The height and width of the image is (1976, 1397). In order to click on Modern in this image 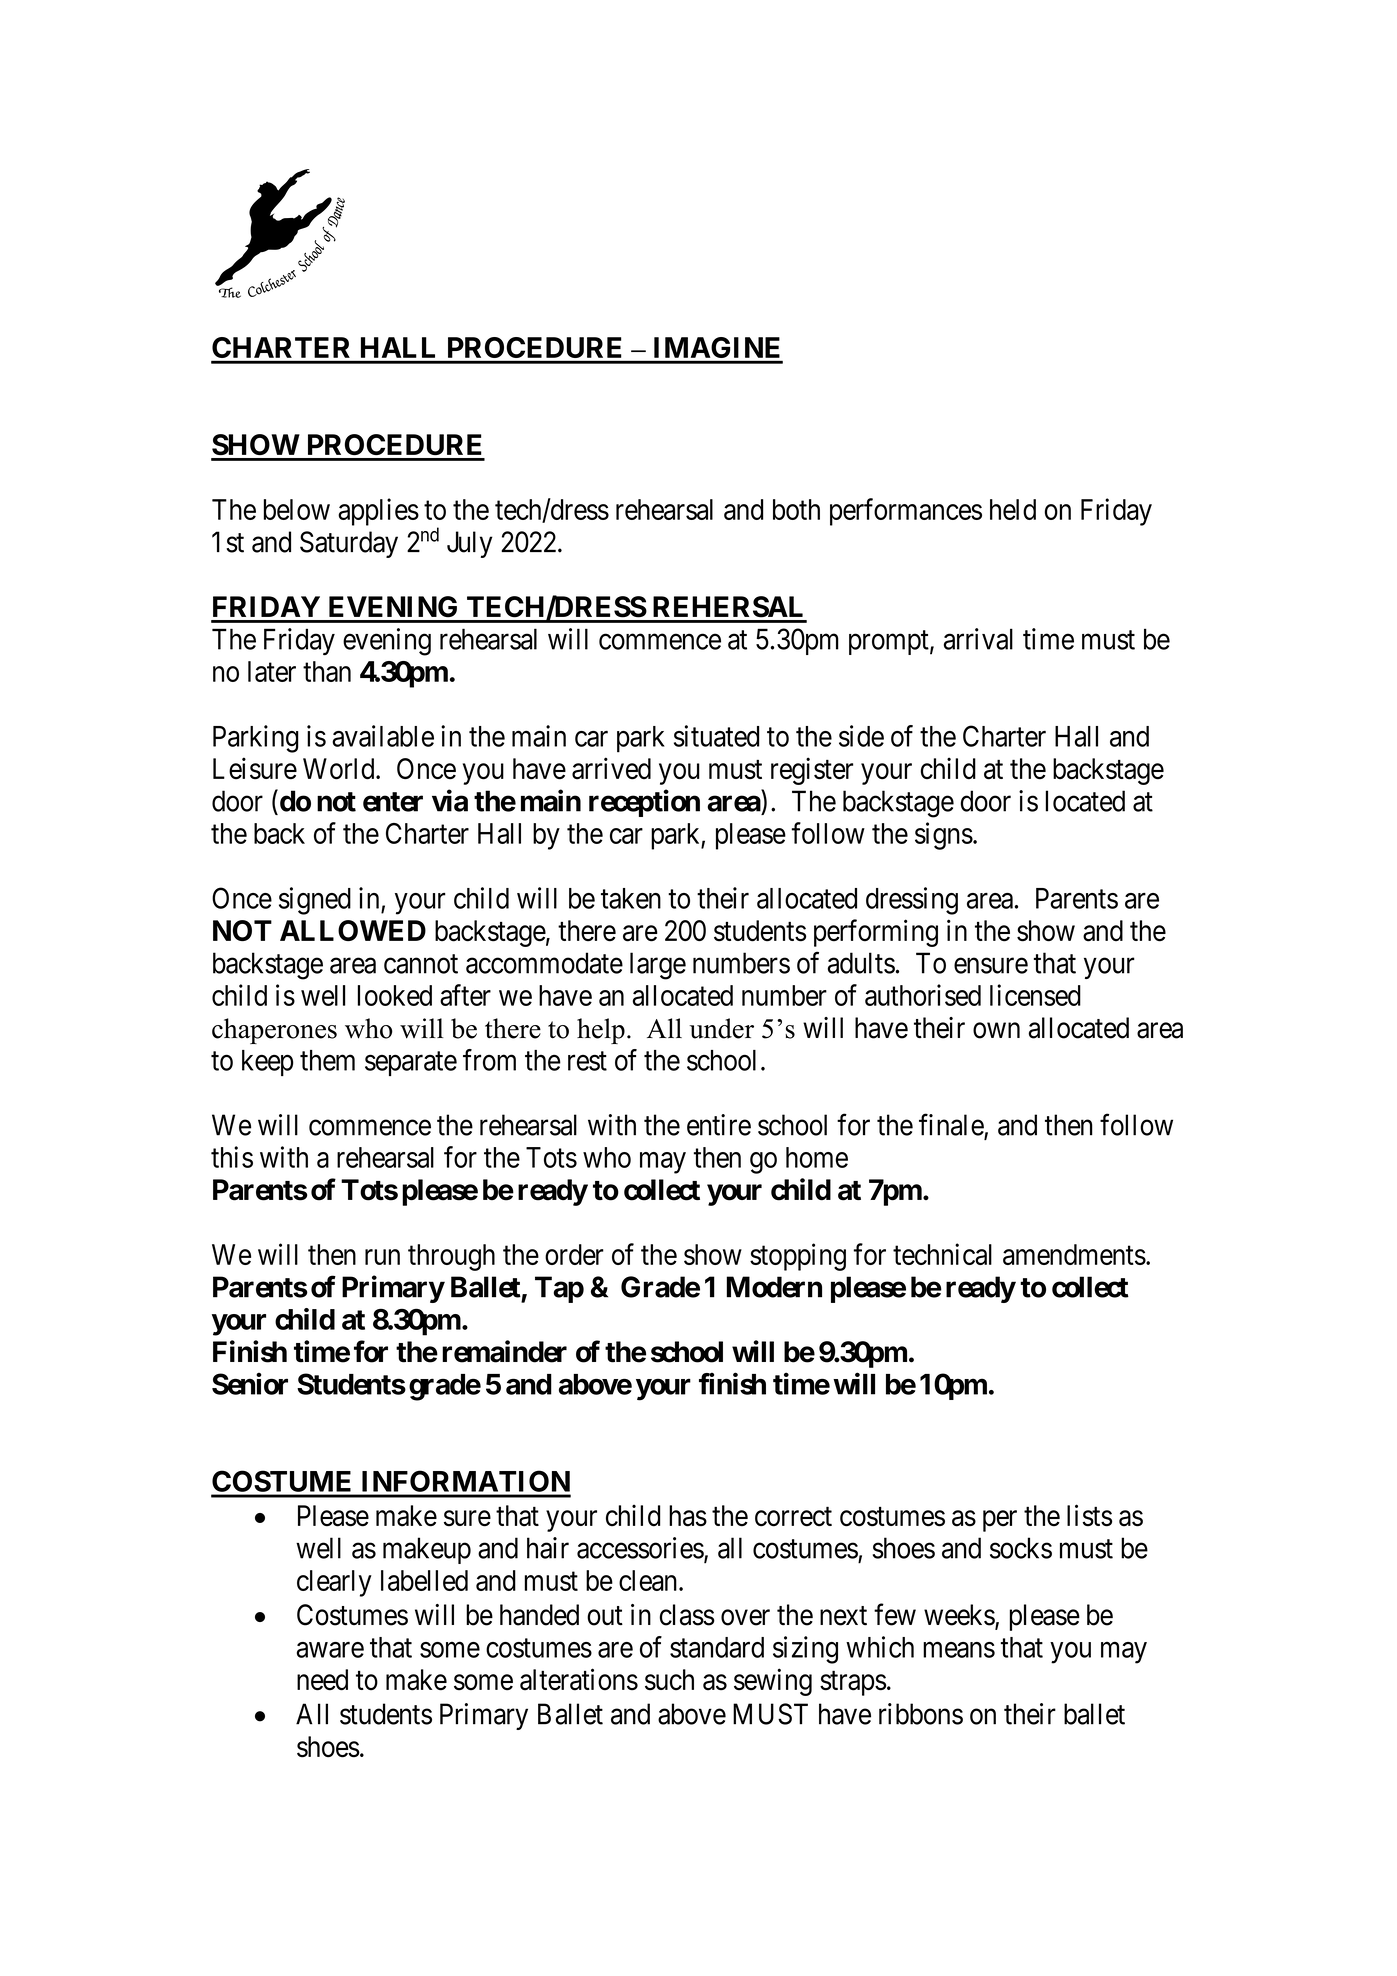, I will do `click(774, 1287)`.
